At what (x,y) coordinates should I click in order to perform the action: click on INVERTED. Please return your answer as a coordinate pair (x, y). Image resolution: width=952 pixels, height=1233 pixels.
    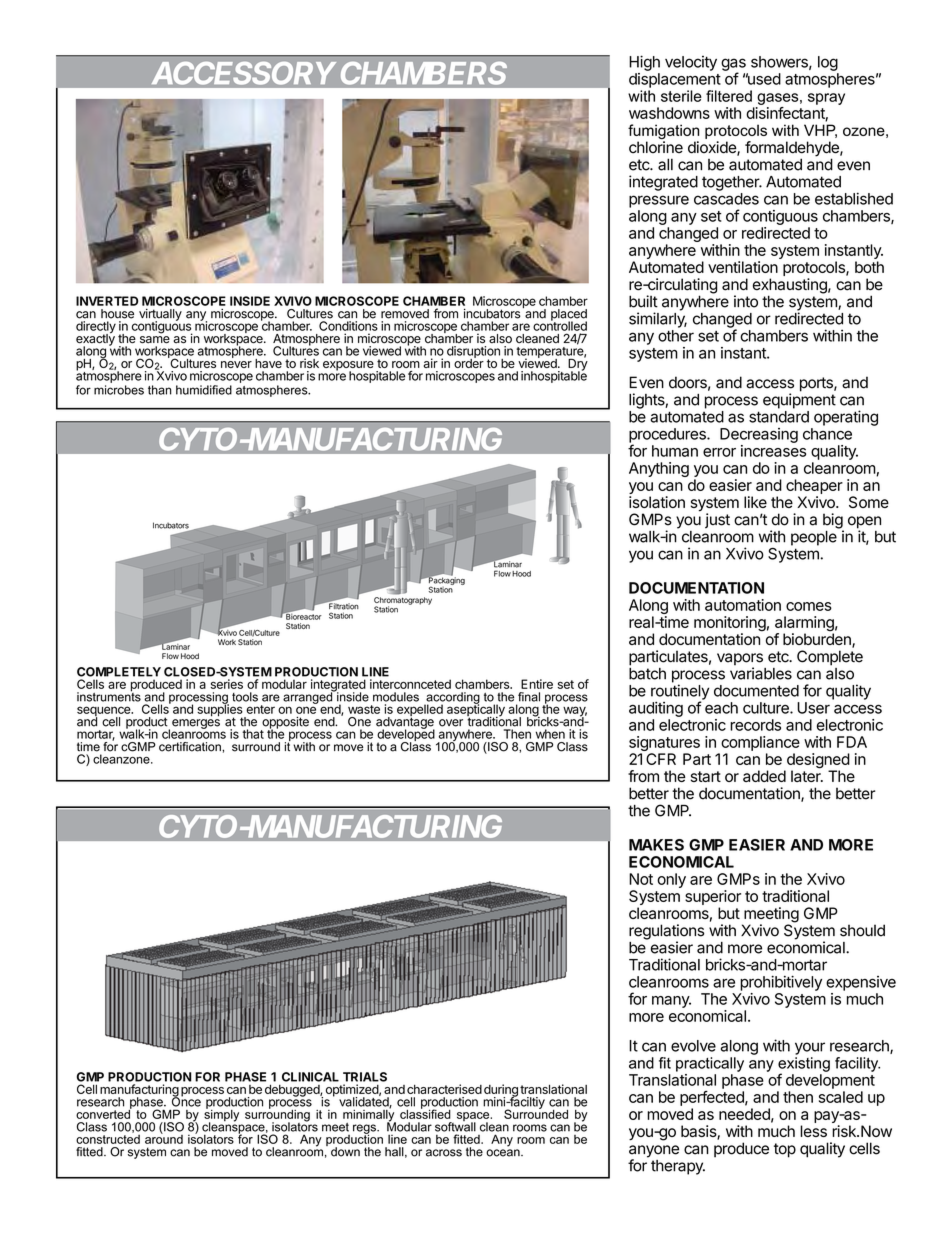
    Looking at the image, I should click on (107, 301).
